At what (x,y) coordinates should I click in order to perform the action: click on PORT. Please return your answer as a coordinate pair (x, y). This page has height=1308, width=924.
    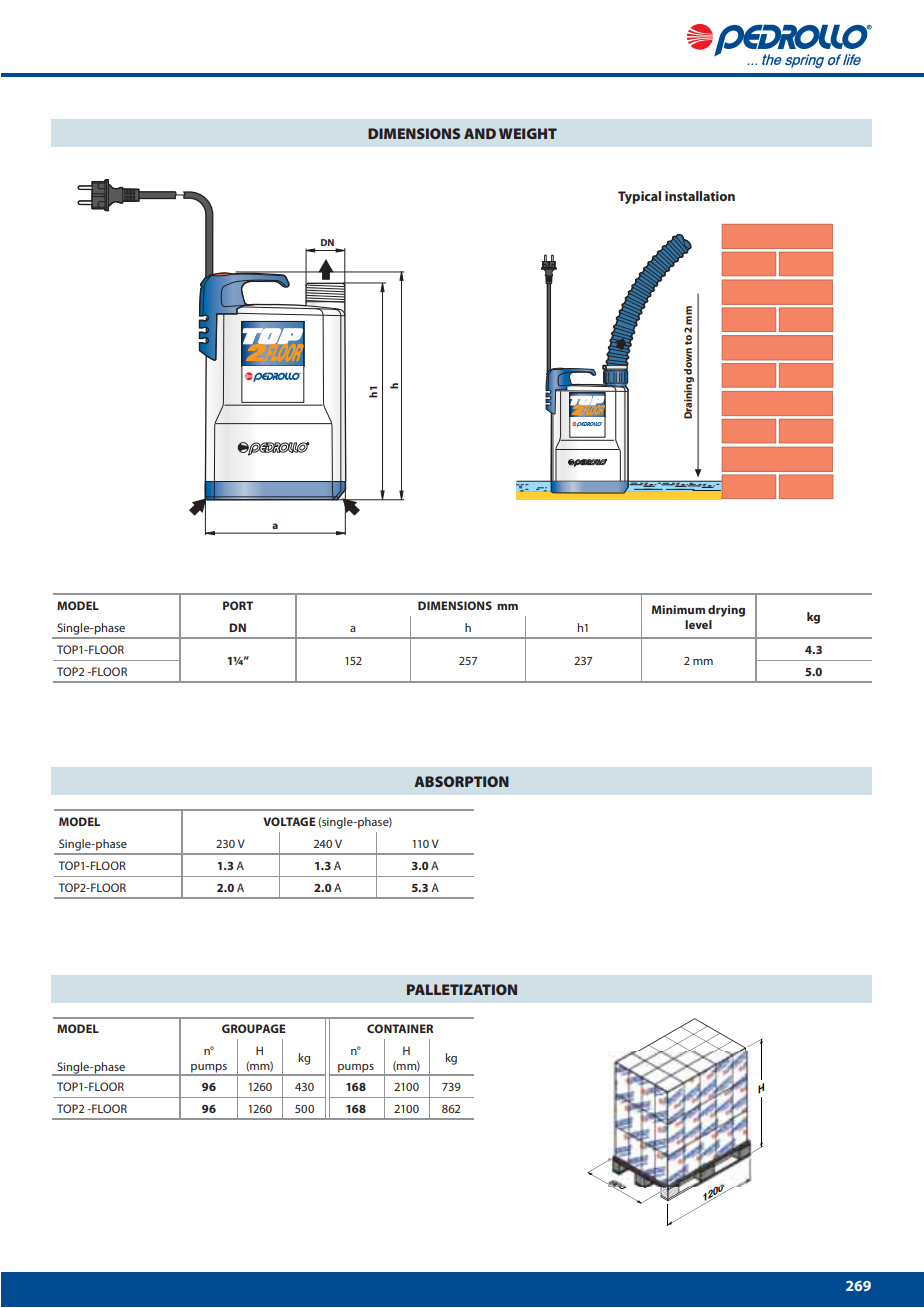
    Looking at the image, I should click on (238, 605).
